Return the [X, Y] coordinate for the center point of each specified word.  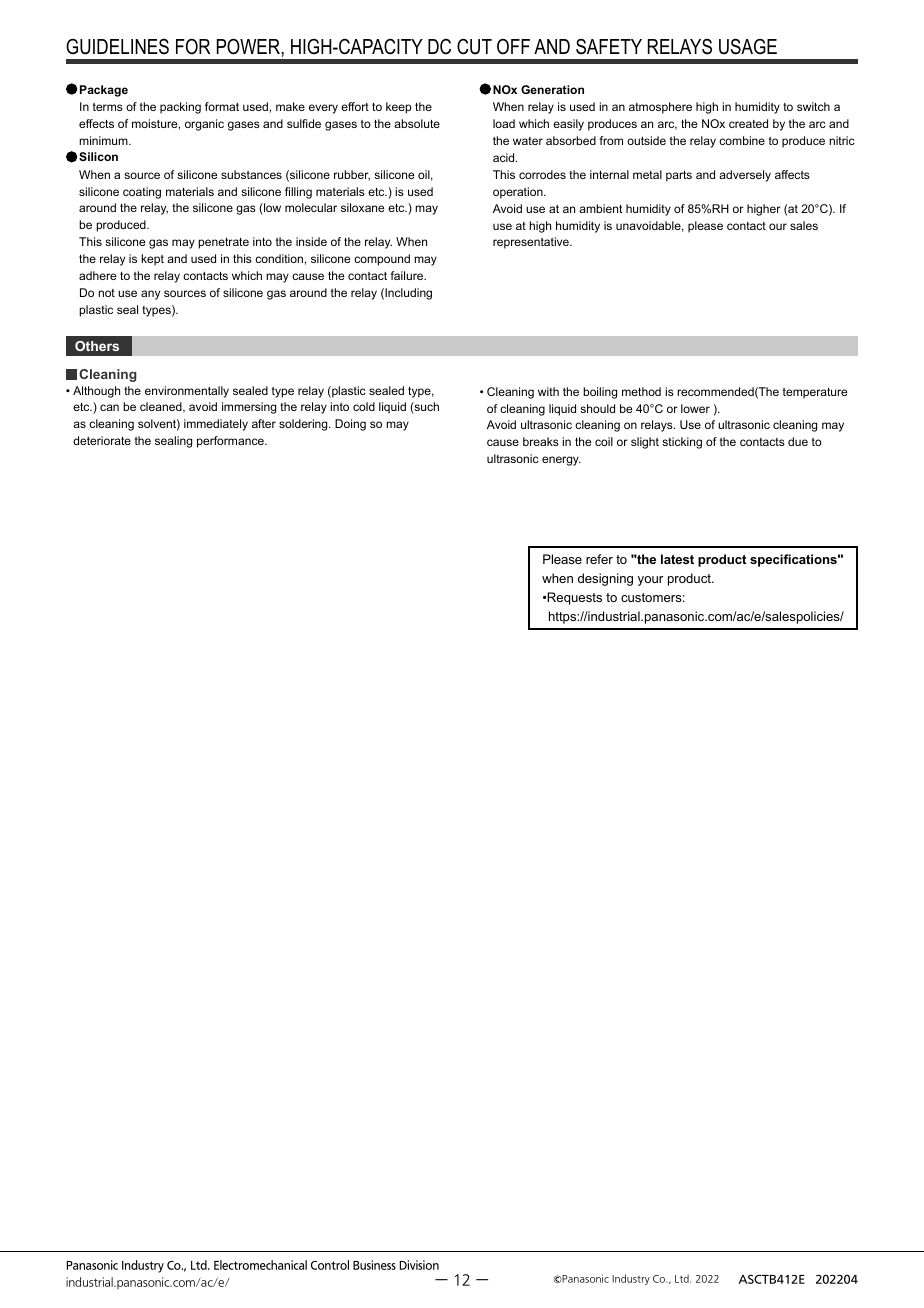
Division [419, 1265]
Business [374, 1265]
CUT [474, 46]
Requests [574, 598]
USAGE [748, 46]
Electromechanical [260, 1265]
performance [231, 442]
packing [180, 108]
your [650, 581]
